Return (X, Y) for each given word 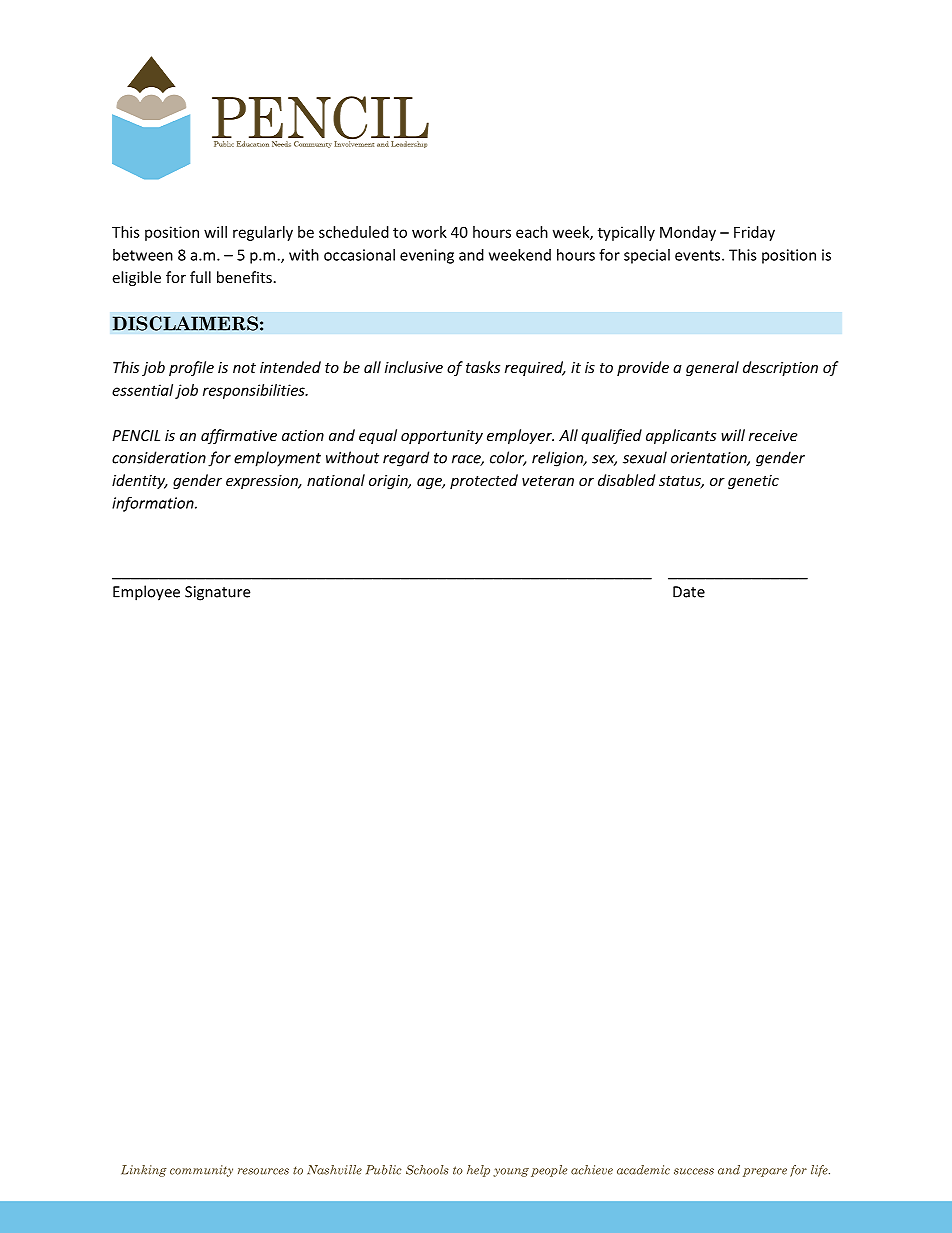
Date (689, 592)
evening (427, 256)
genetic (753, 482)
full (200, 277)
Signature (217, 593)
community (201, 1171)
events (699, 255)
